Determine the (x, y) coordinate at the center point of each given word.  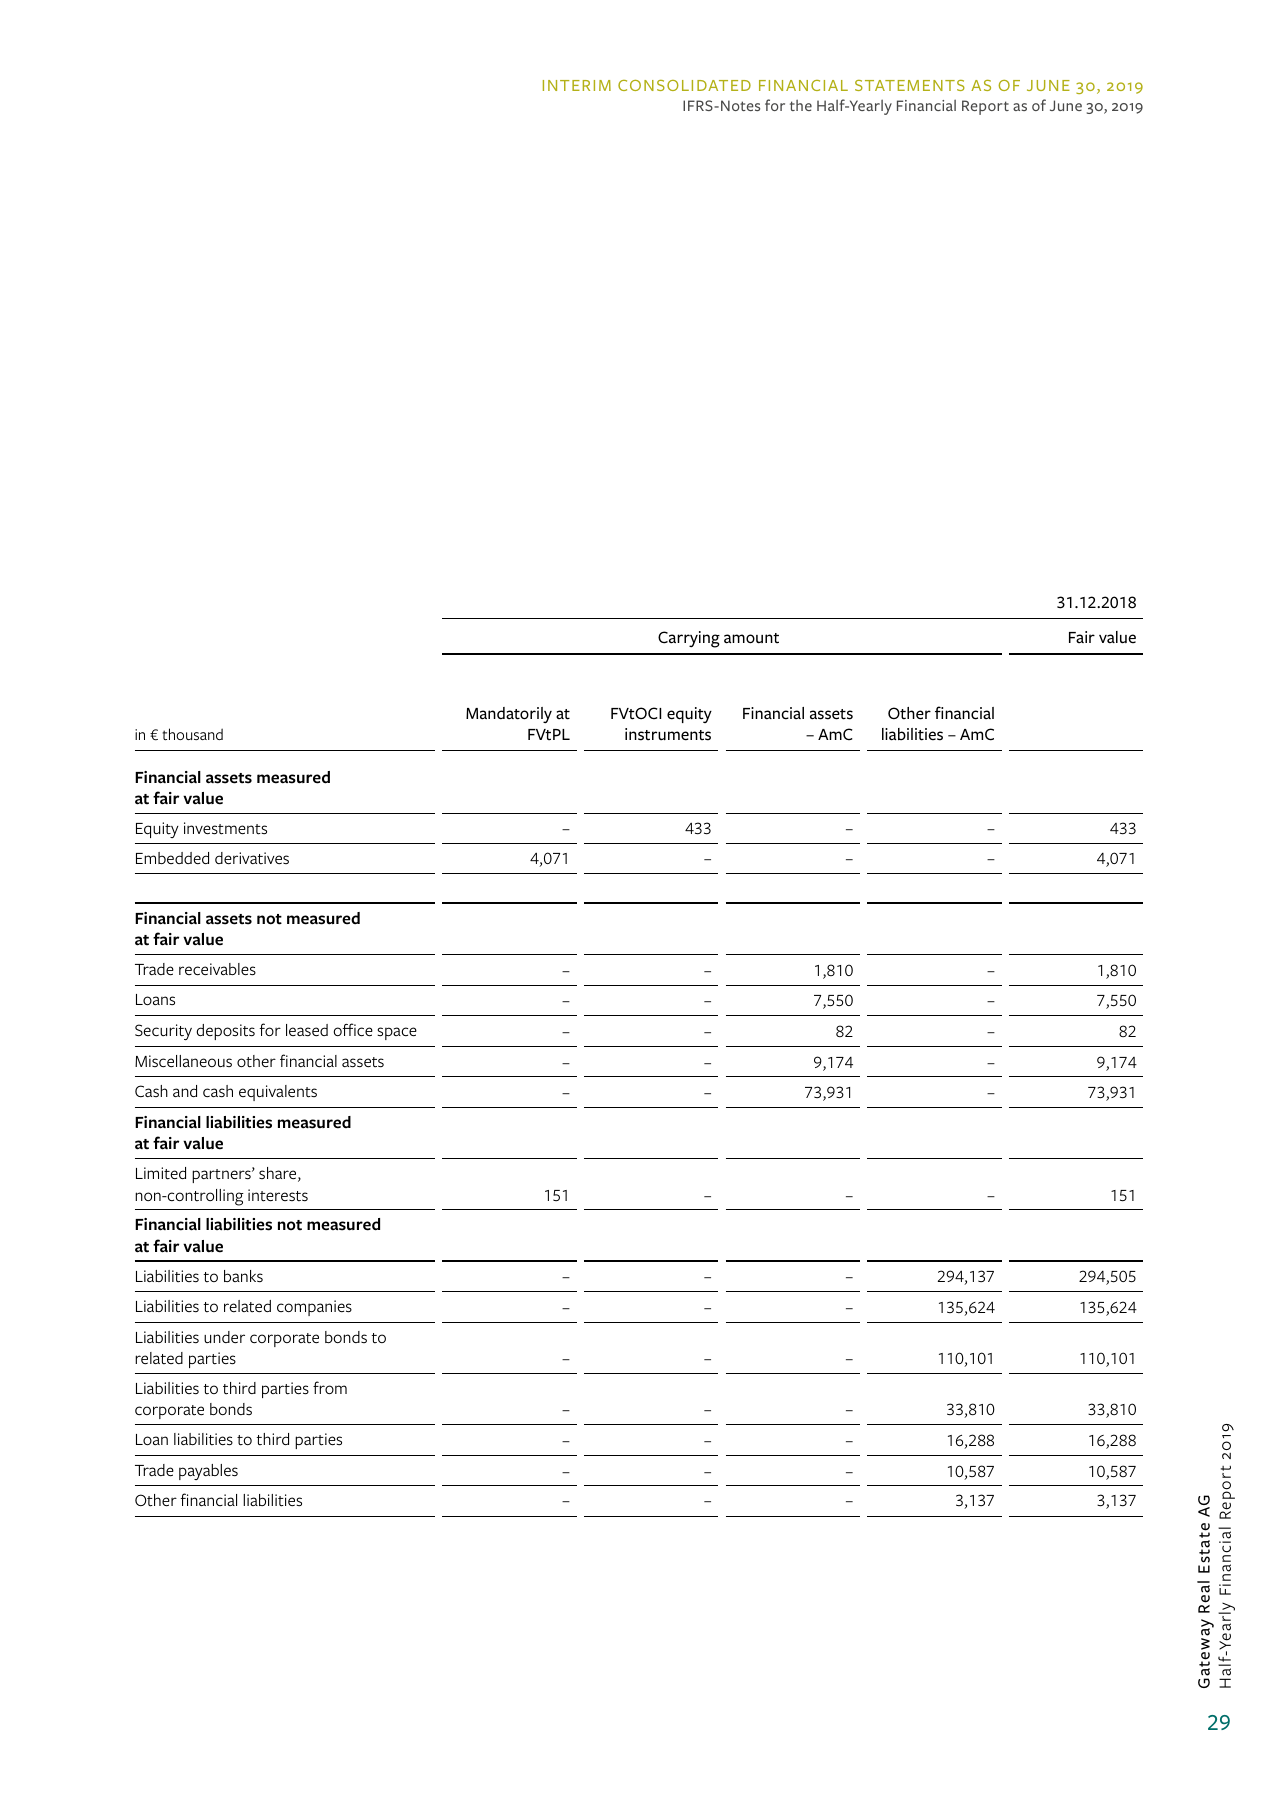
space (397, 1033)
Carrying (689, 639)
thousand (192, 734)
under (224, 1337)
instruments (668, 734)
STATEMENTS (910, 85)
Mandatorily (509, 715)
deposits (226, 1032)
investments (225, 828)
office (353, 1030)
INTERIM (577, 85)
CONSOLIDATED (684, 85)
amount (751, 638)
